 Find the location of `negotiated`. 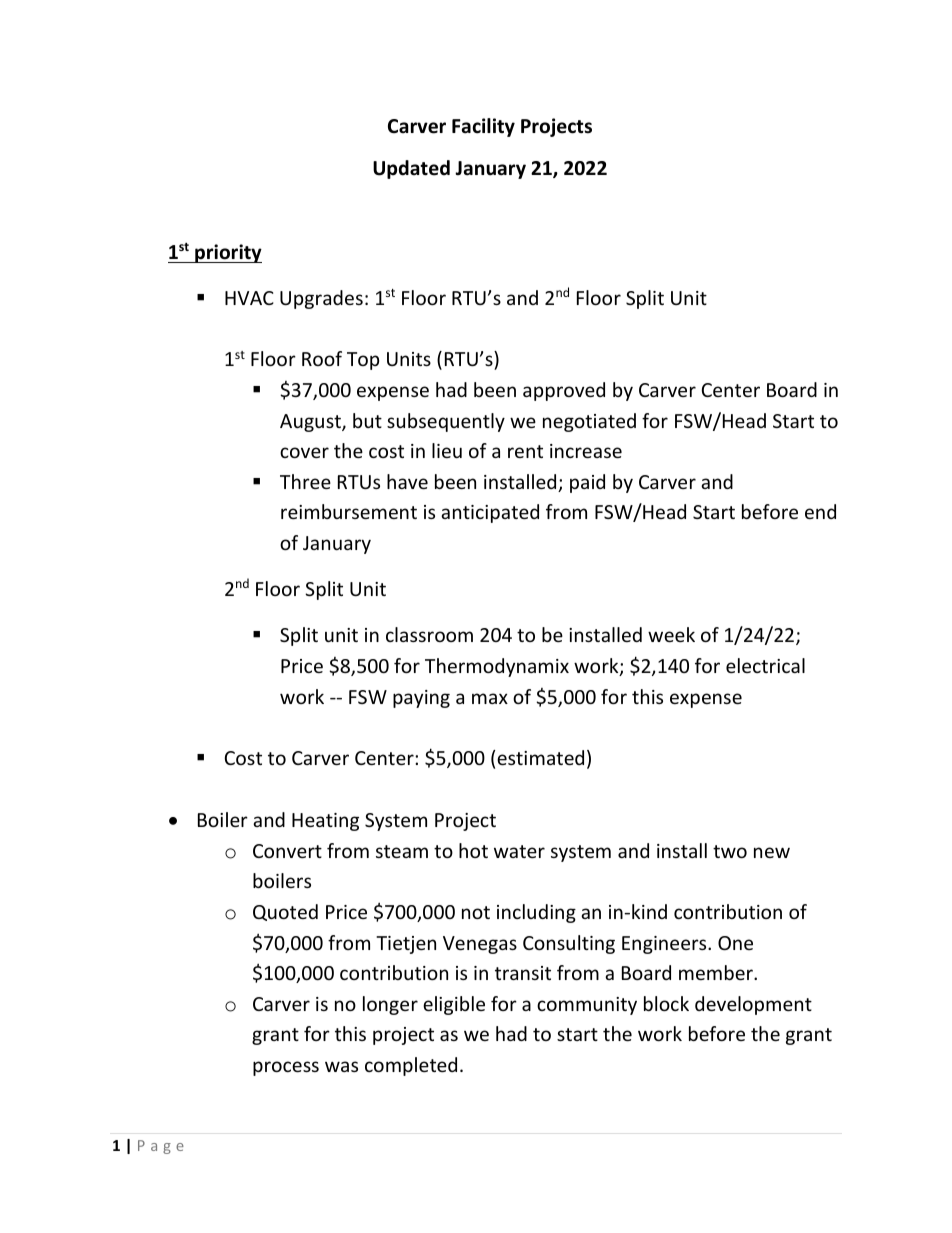

negotiated is located at coordinates (589, 422).
